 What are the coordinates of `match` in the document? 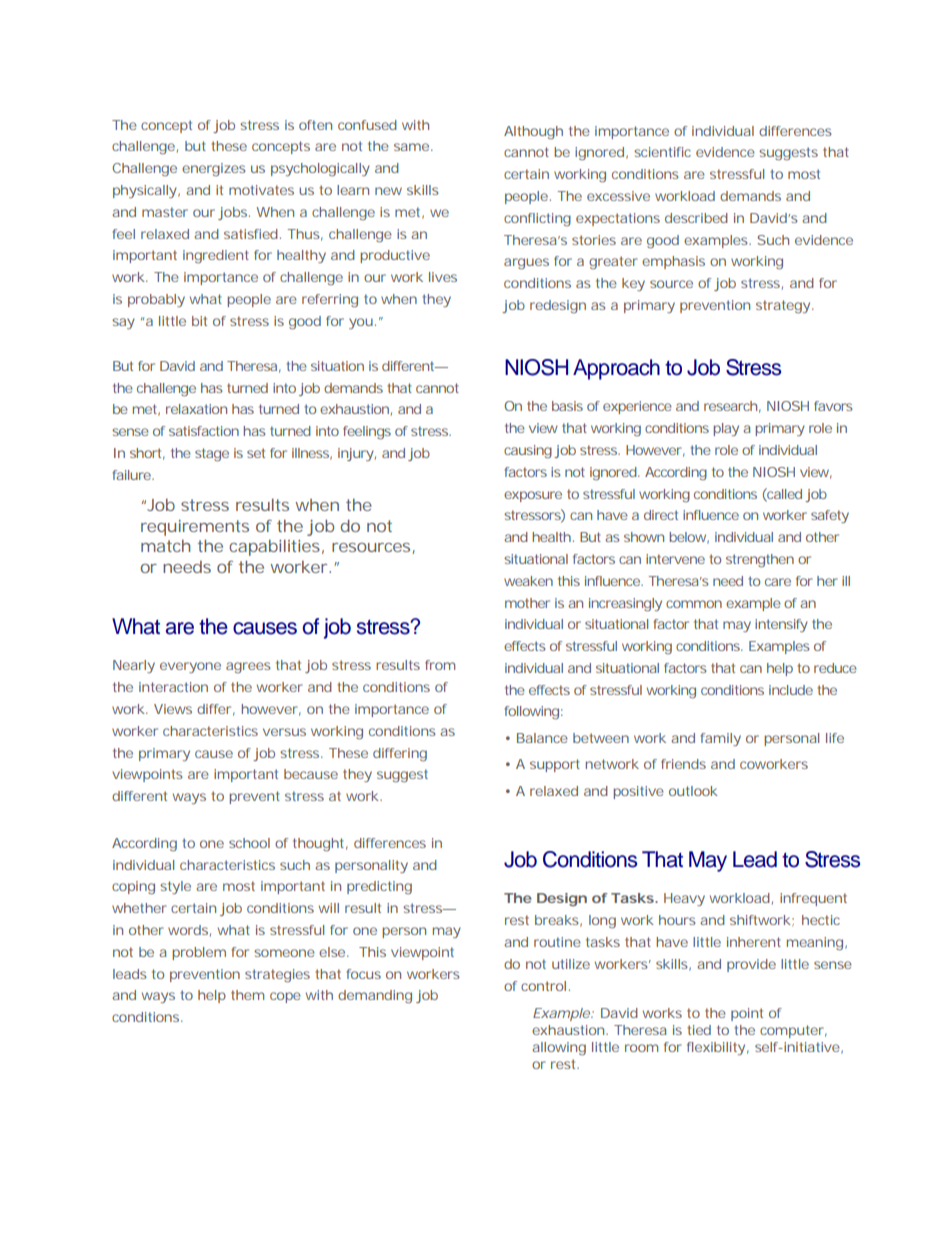 It's located at (165, 546).
